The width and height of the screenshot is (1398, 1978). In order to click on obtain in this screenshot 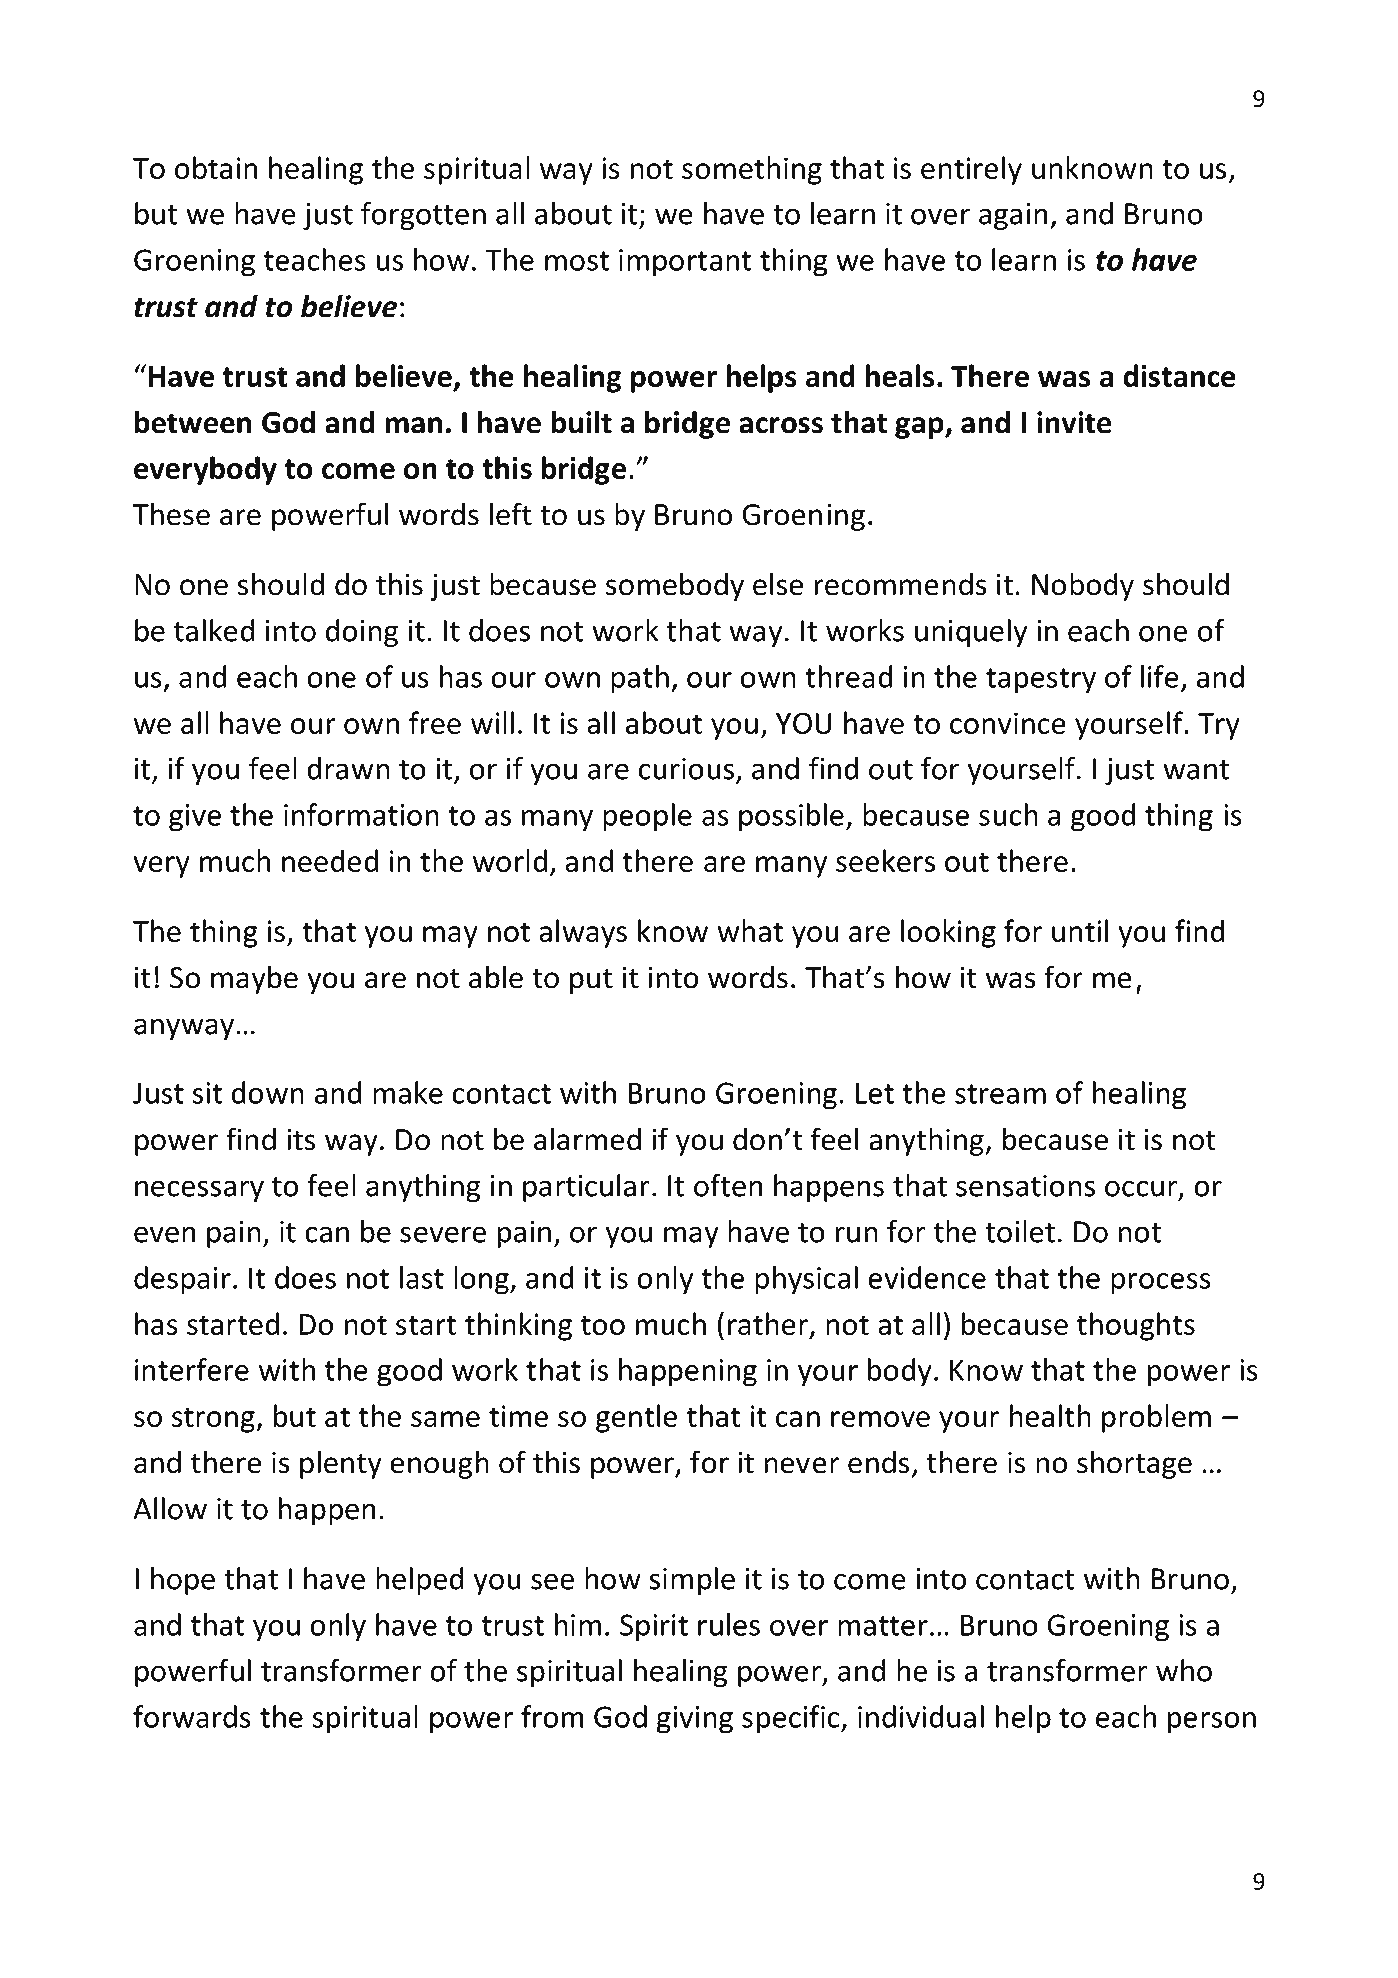, I will do `click(216, 167)`.
